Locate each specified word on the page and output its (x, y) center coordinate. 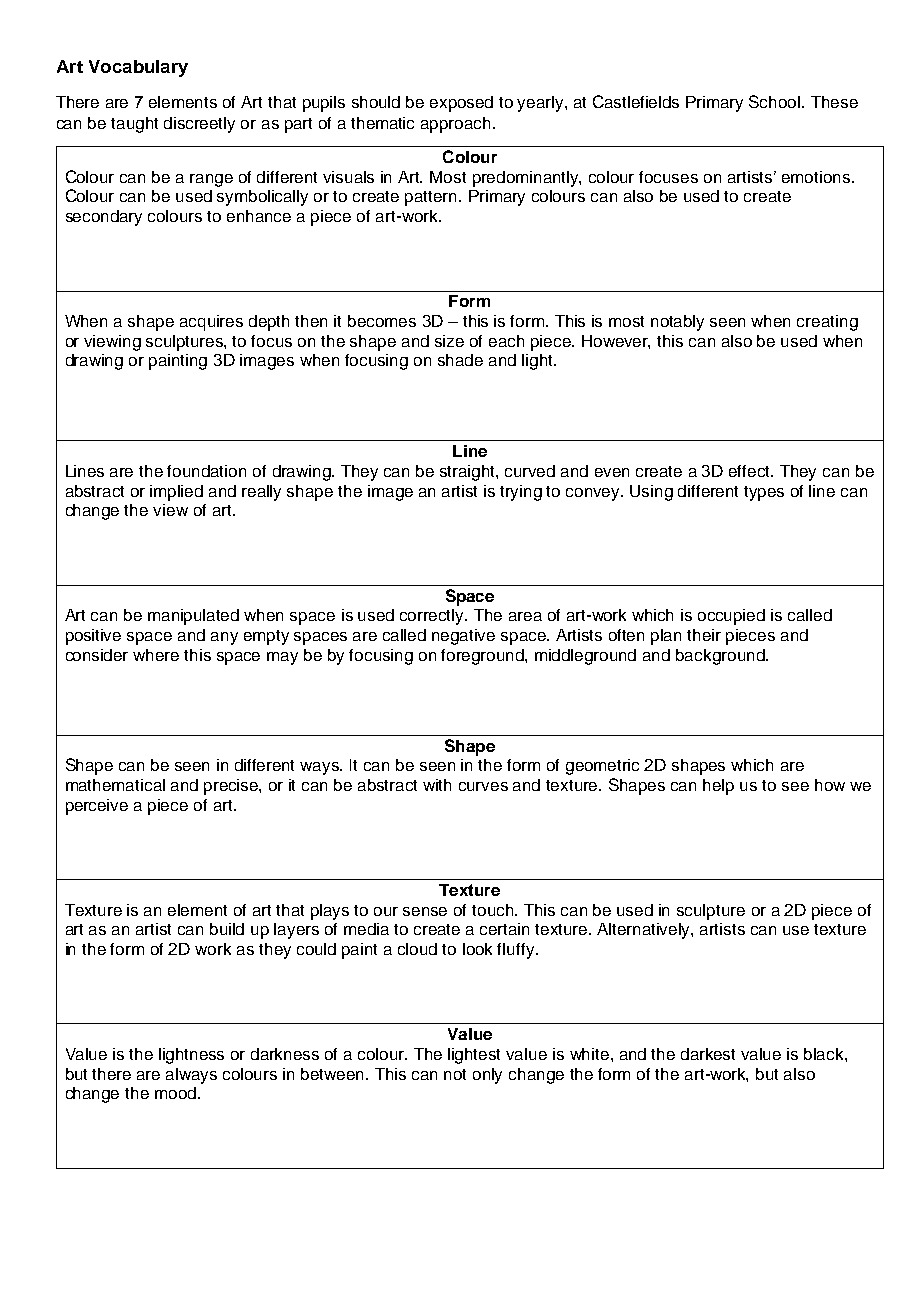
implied (176, 493)
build (227, 929)
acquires (211, 323)
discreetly (199, 125)
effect (751, 471)
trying (521, 493)
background (721, 657)
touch (494, 910)
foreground (483, 657)
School (776, 101)
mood (175, 1093)
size (449, 341)
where (156, 655)
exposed (461, 104)
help (718, 787)
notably (677, 323)
